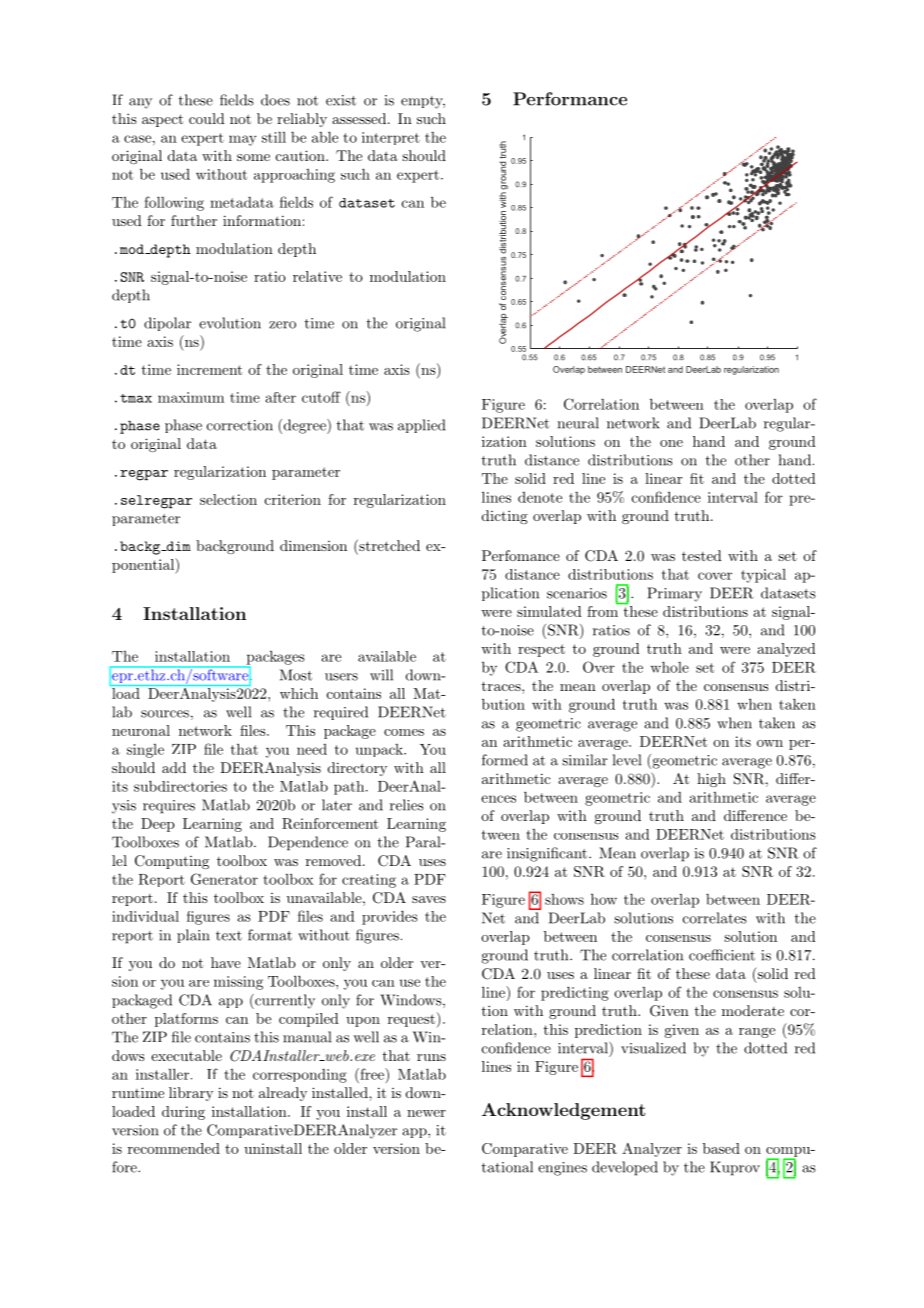 The width and height of the screenshot is (924, 1308). I want to click on tested, so click(702, 555).
